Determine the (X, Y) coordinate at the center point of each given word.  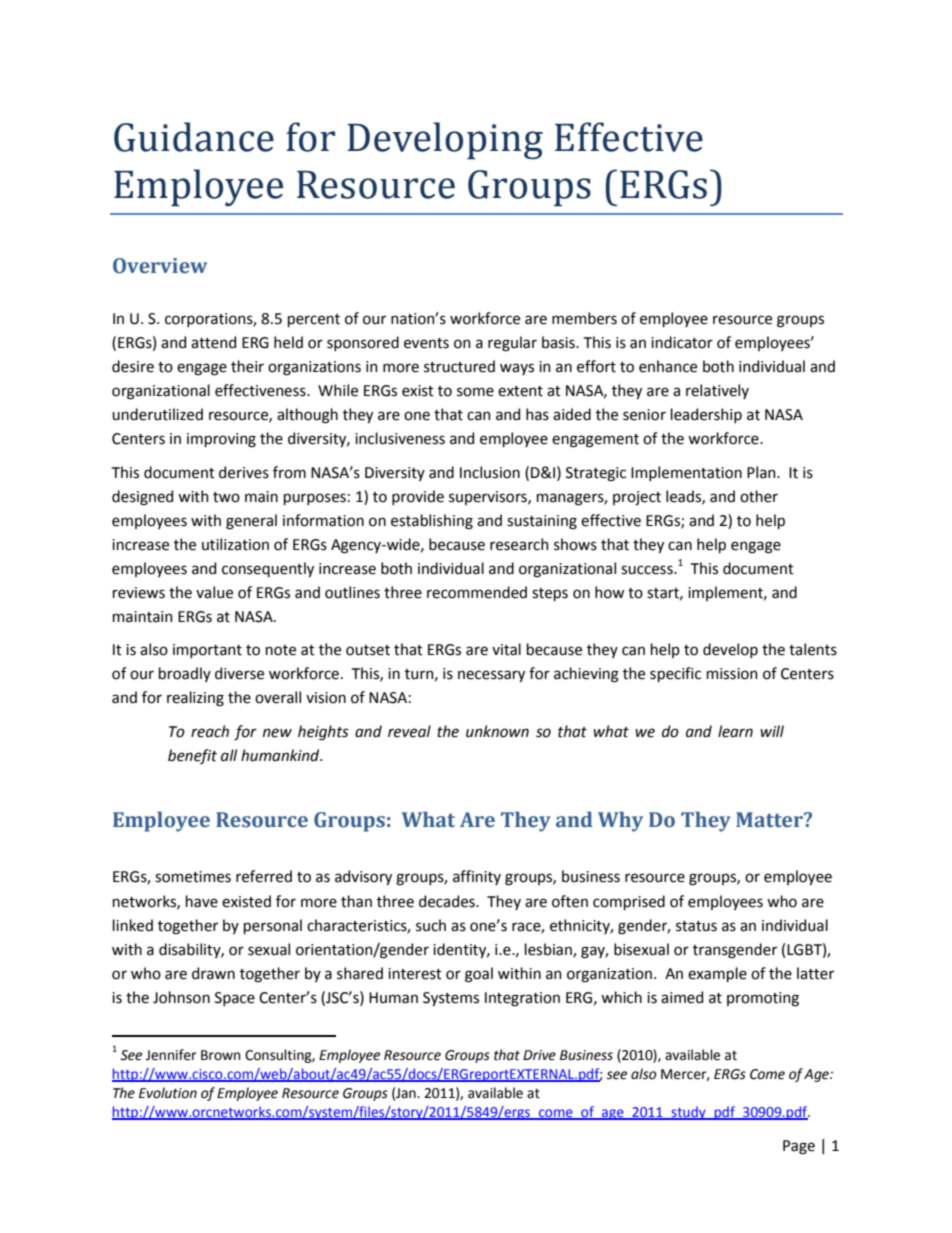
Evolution (168, 1093)
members (584, 318)
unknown (497, 731)
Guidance (194, 137)
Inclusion (490, 472)
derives (244, 472)
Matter (770, 820)
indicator (682, 342)
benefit (192, 756)
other (759, 496)
